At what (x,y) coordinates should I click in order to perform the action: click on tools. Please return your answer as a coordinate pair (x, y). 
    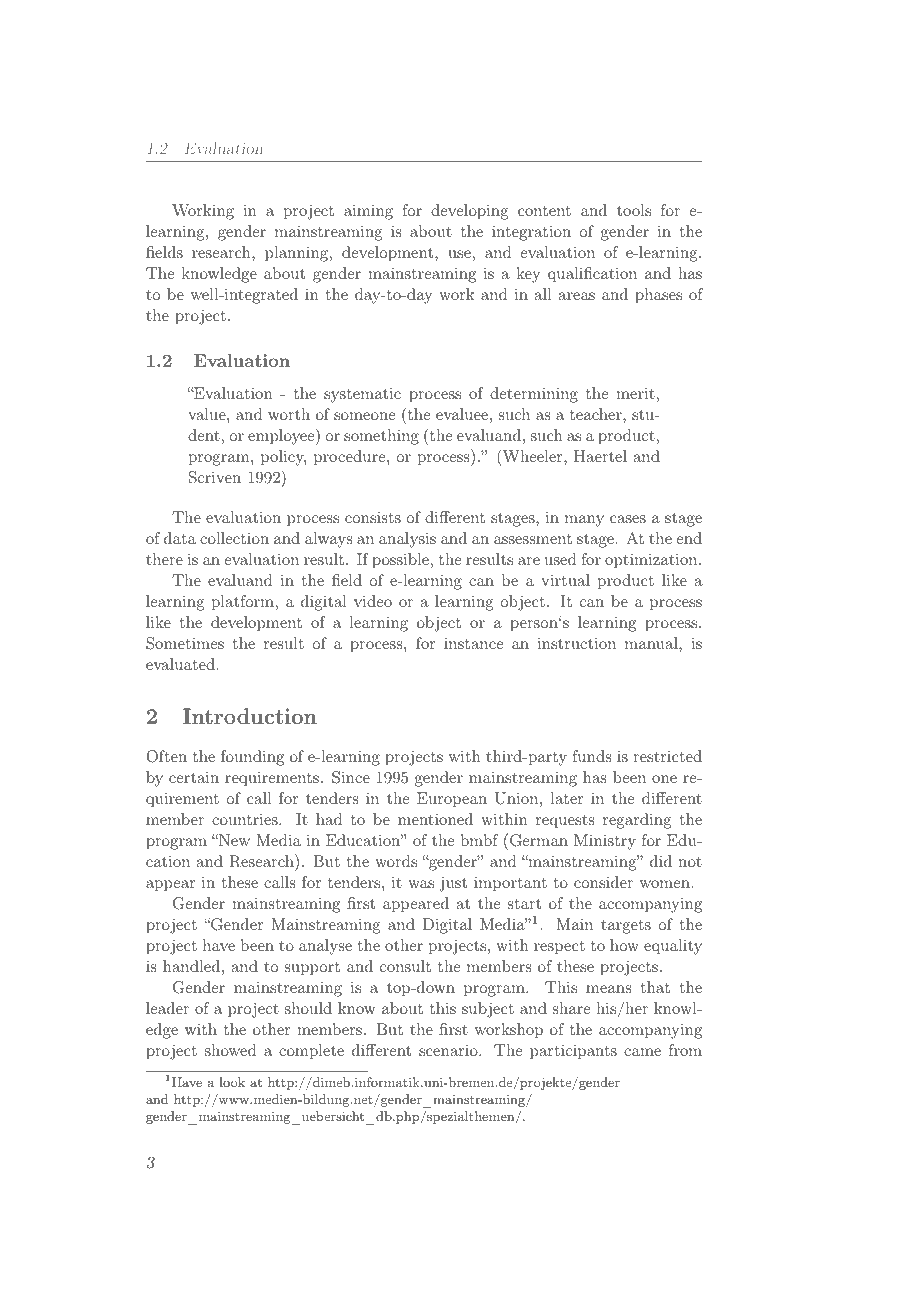
    Looking at the image, I should click on (634, 210).
